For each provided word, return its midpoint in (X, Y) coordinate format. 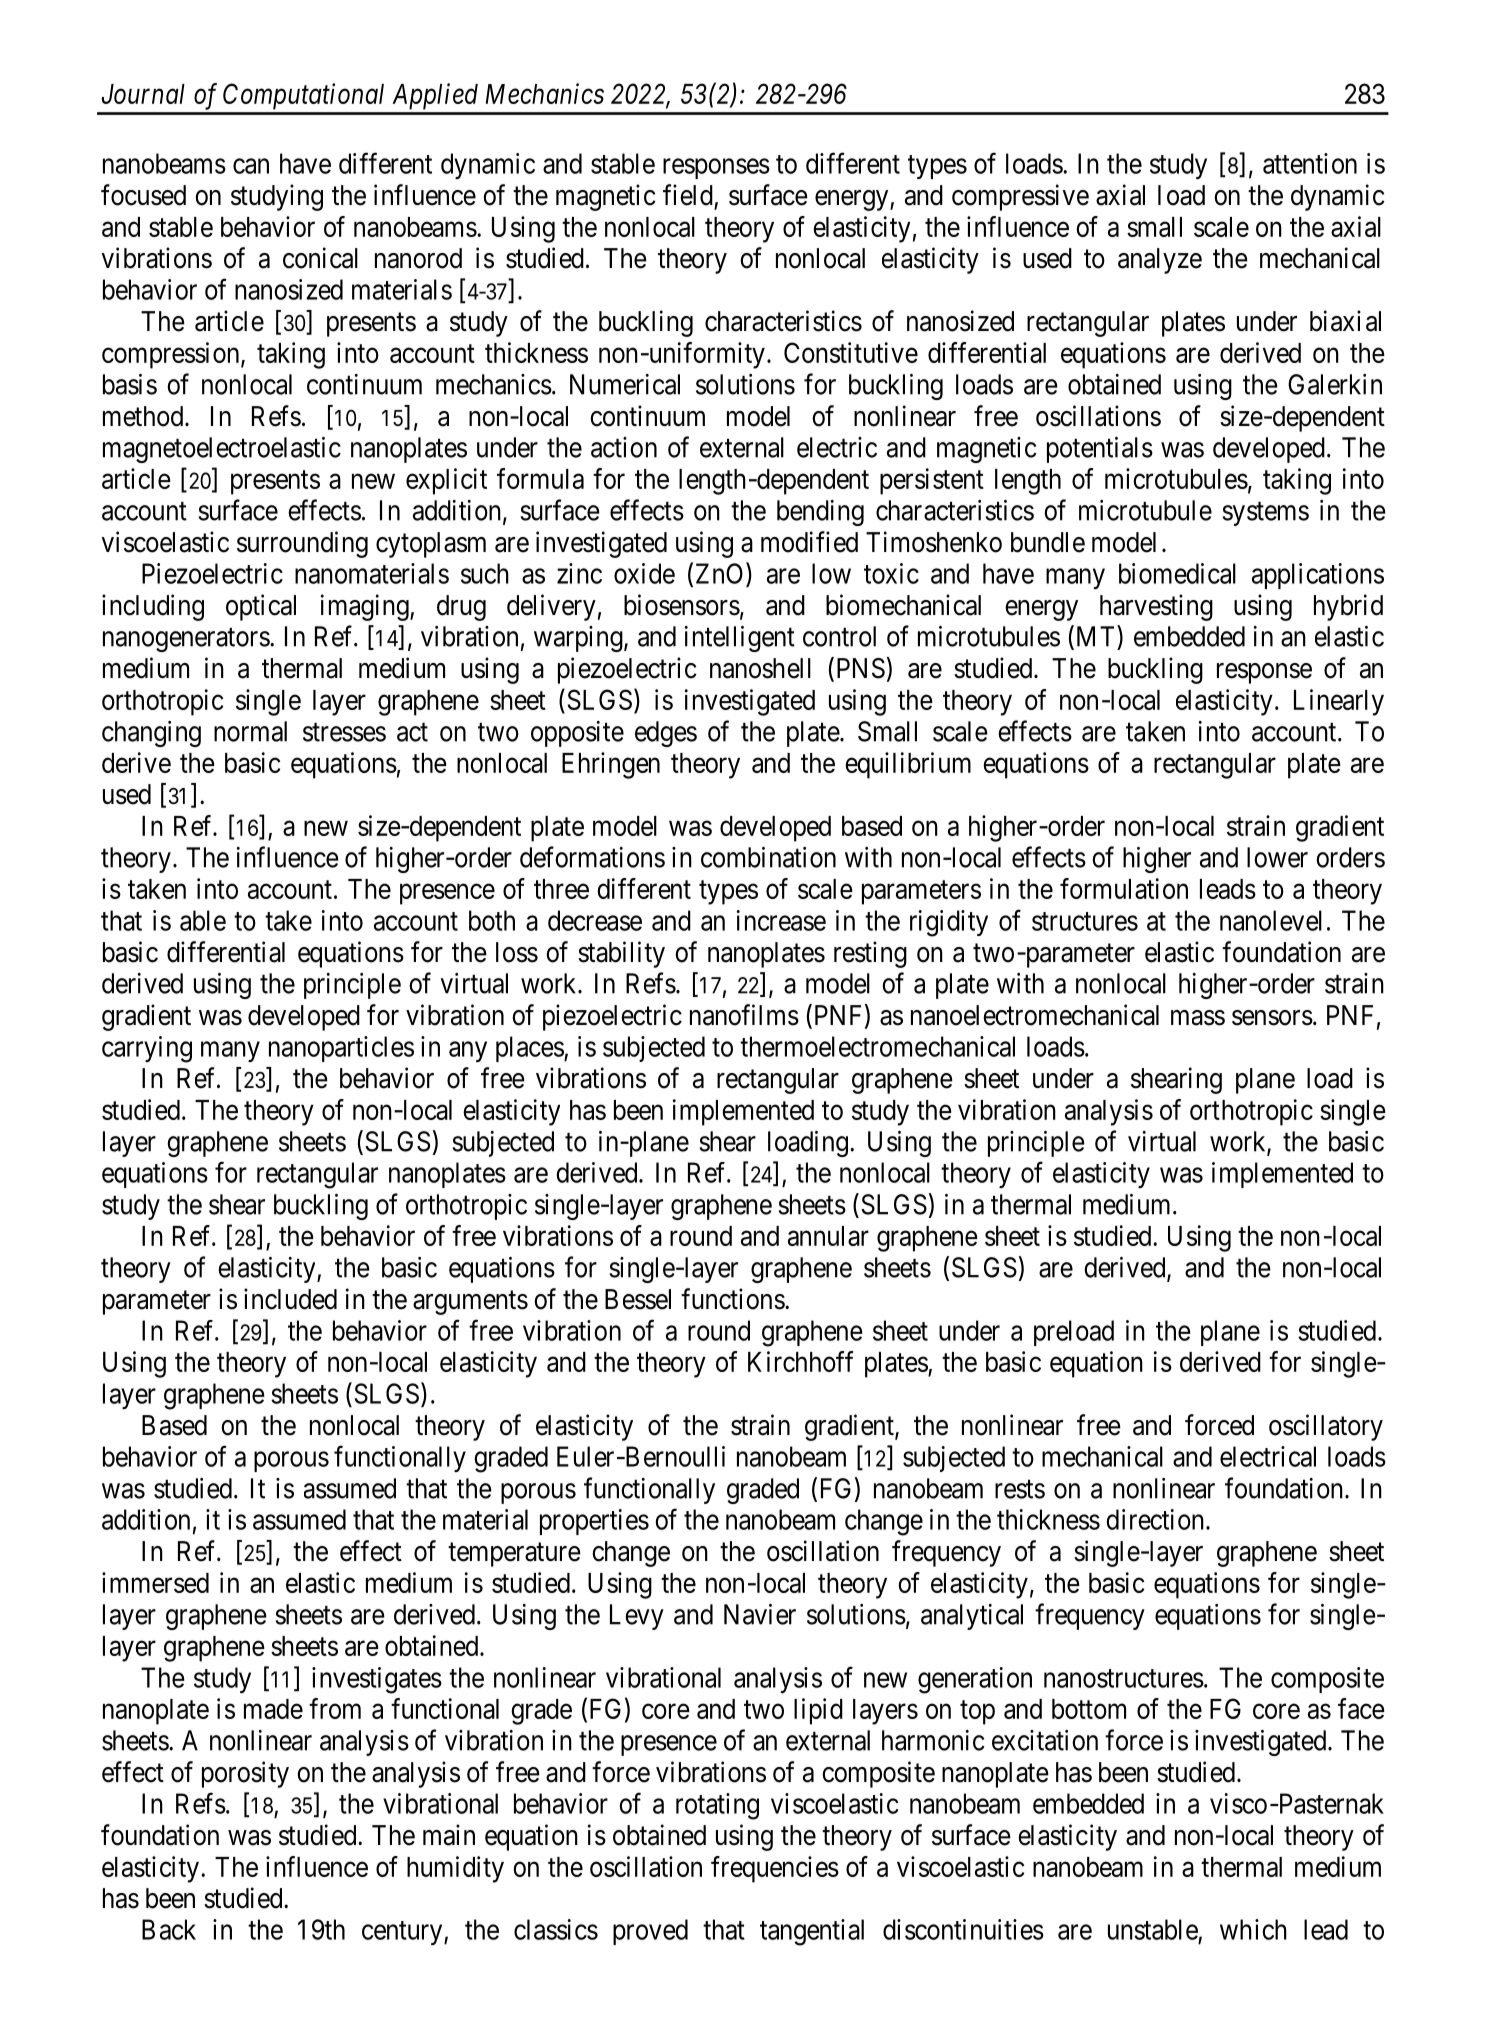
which (1253, 1929)
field (688, 195)
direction (1155, 1519)
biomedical (1177, 573)
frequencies (775, 1869)
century (403, 1933)
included (290, 1299)
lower (1277, 857)
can (251, 166)
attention (1310, 163)
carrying (147, 1049)
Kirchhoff (801, 1361)
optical (261, 607)
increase (781, 920)
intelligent (740, 639)
